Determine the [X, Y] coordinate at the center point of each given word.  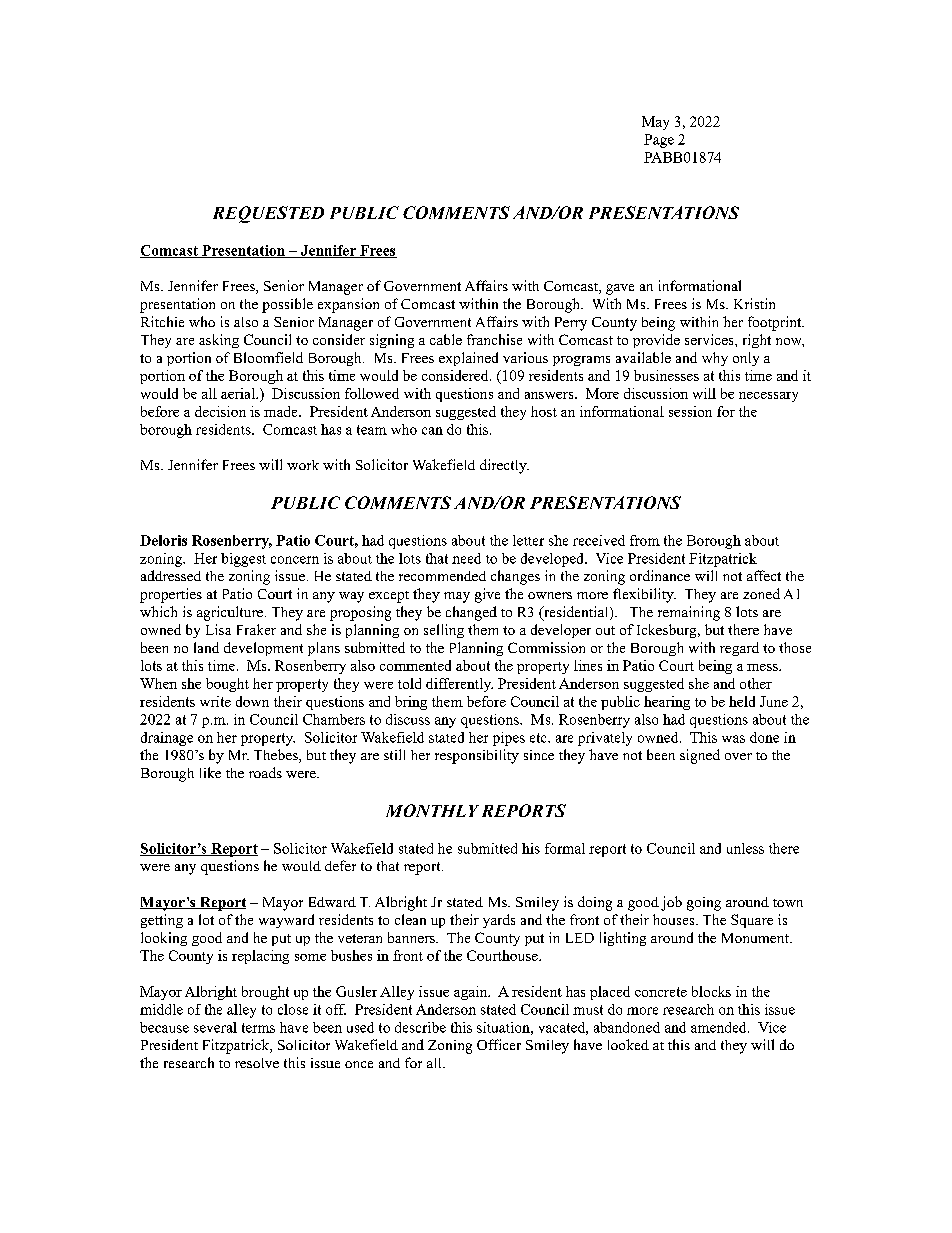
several [215, 1027]
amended [720, 1027]
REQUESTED [268, 214]
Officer [499, 1044]
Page [659, 141]
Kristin [754, 303]
